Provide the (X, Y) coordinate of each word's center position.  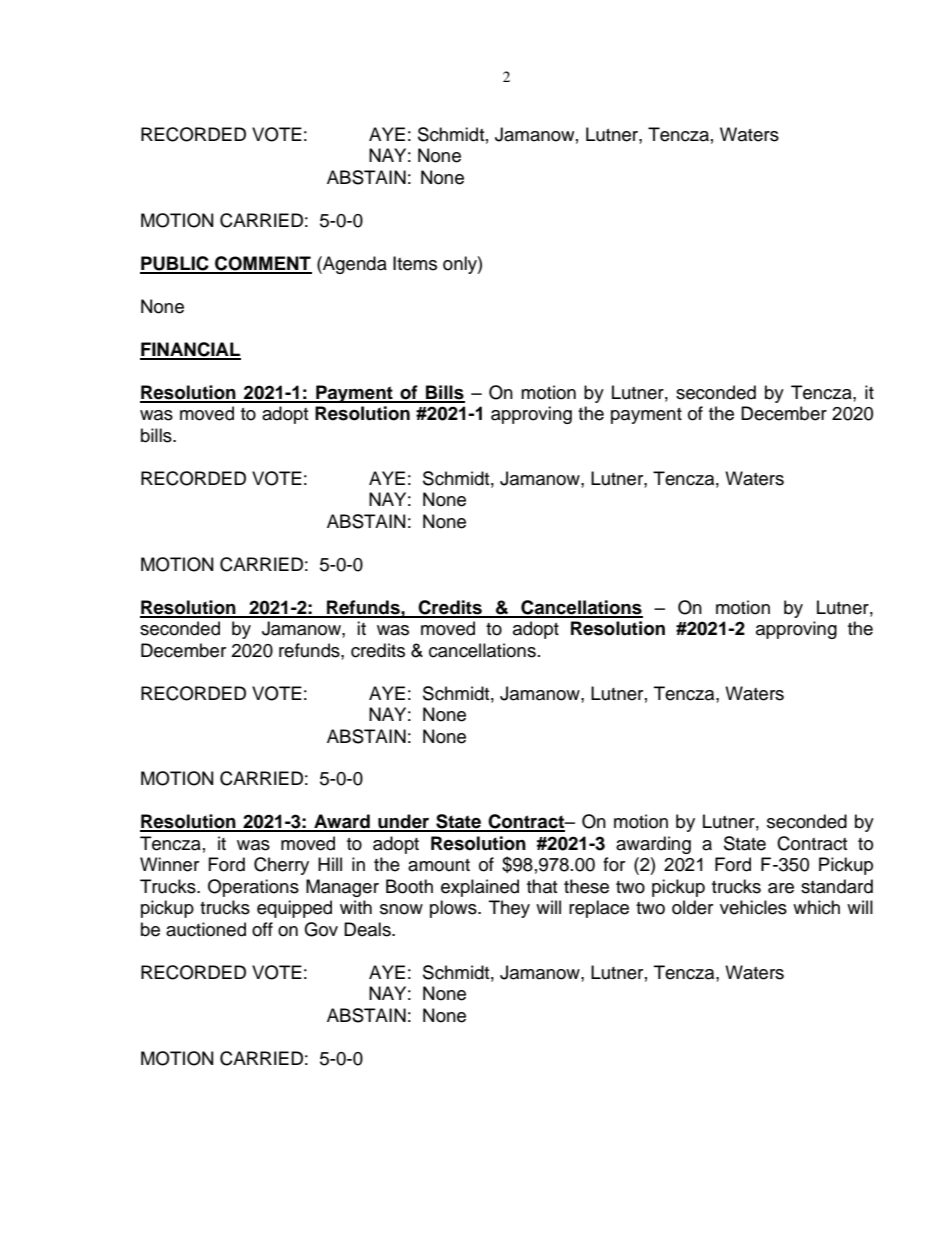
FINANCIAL (190, 350)
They (509, 909)
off (262, 929)
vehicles (753, 907)
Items (415, 263)
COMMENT (262, 264)
